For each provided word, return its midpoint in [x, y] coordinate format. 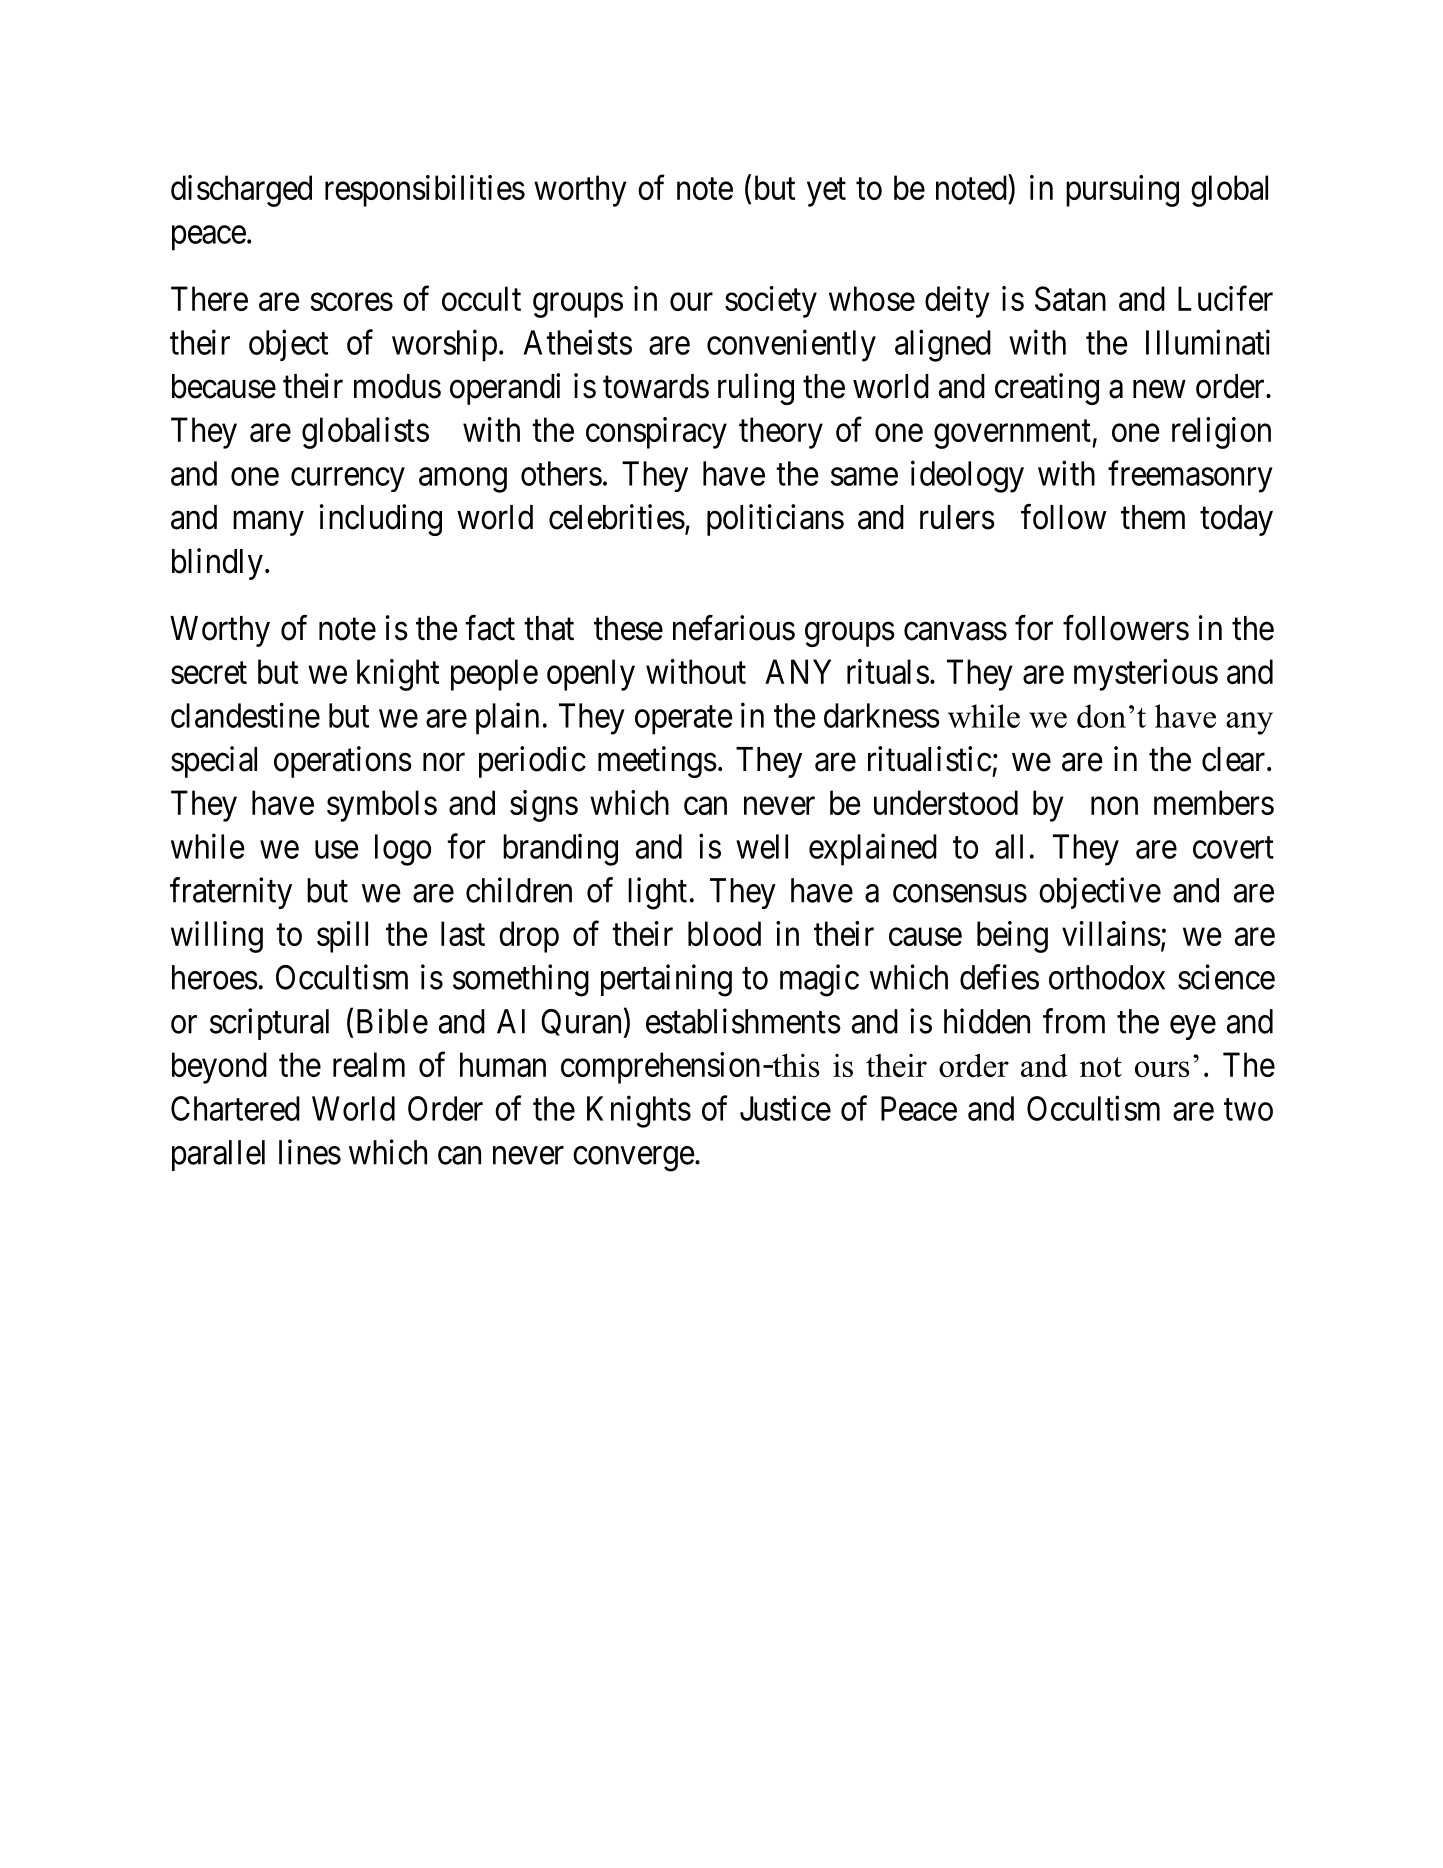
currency [348, 480]
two [1248, 1110]
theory [781, 433]
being [1012, 937]
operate [684, 720]
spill [342, 937]
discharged [241, 191]
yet [826, 192]
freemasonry [1190, 476]
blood [724, 933]
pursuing [1122, 191]
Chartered [235, 1108]
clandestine [245, 715]
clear [1235, 759]
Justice [785, 1108]
